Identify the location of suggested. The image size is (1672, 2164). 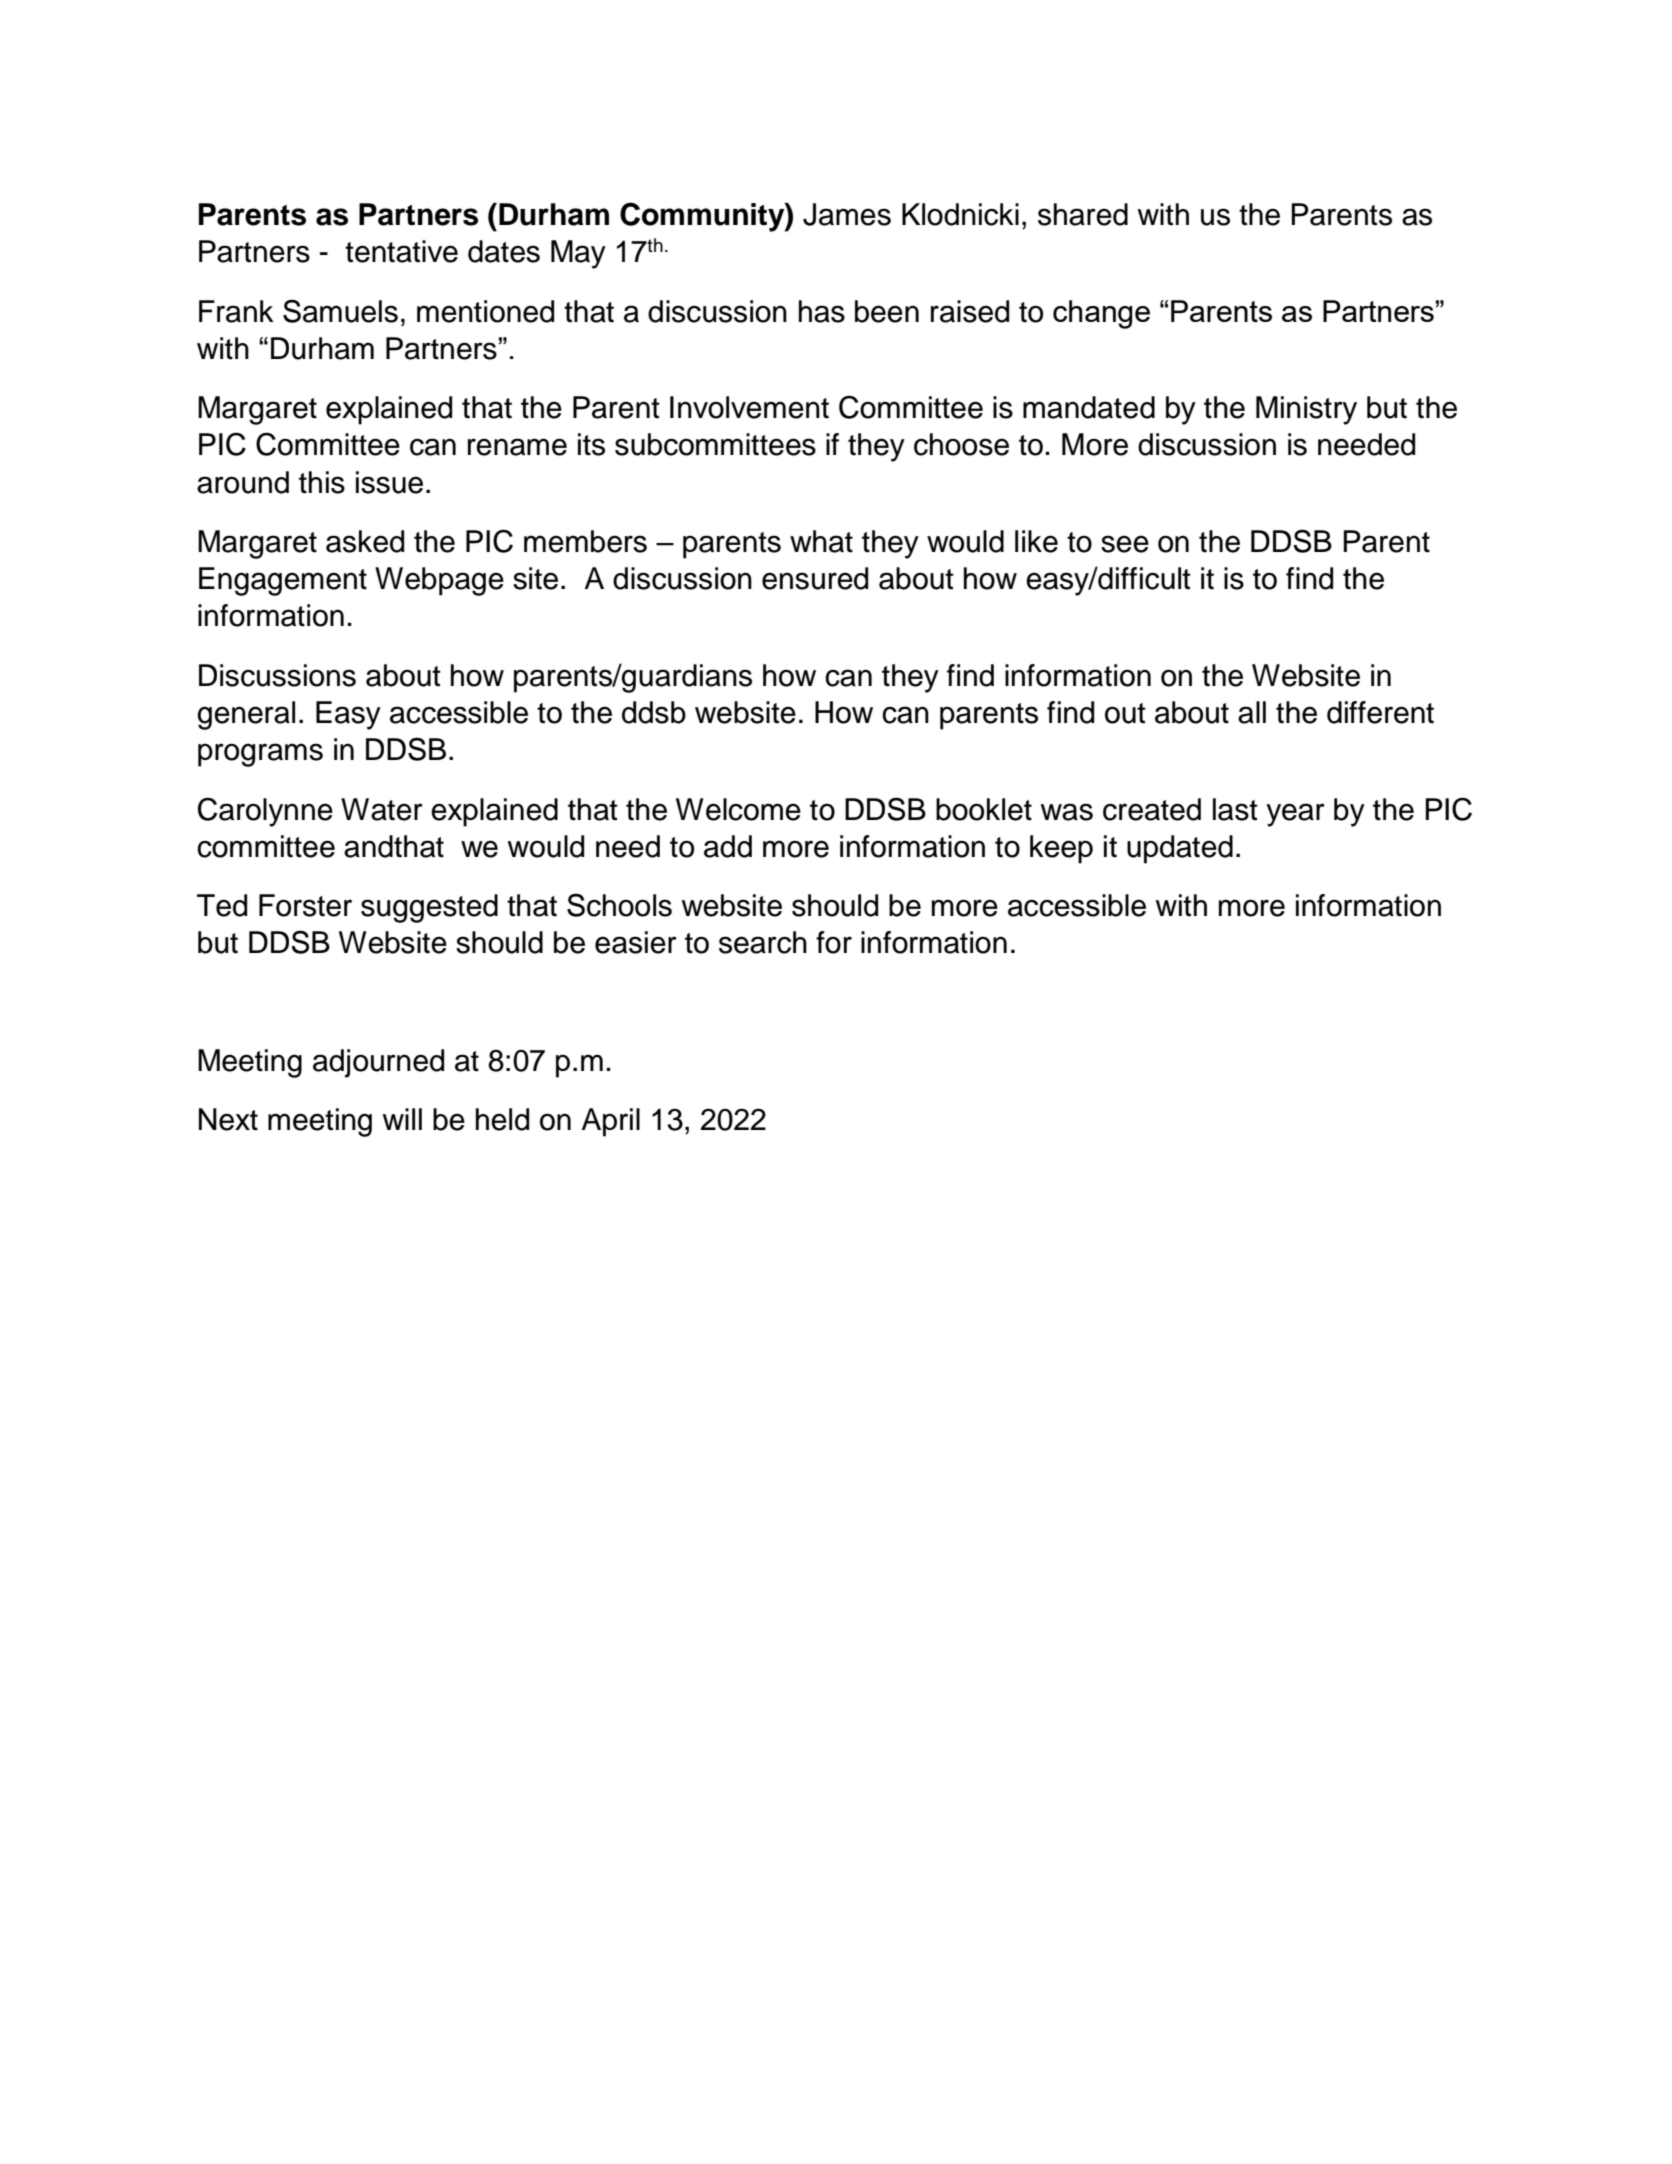
(429, 908).
